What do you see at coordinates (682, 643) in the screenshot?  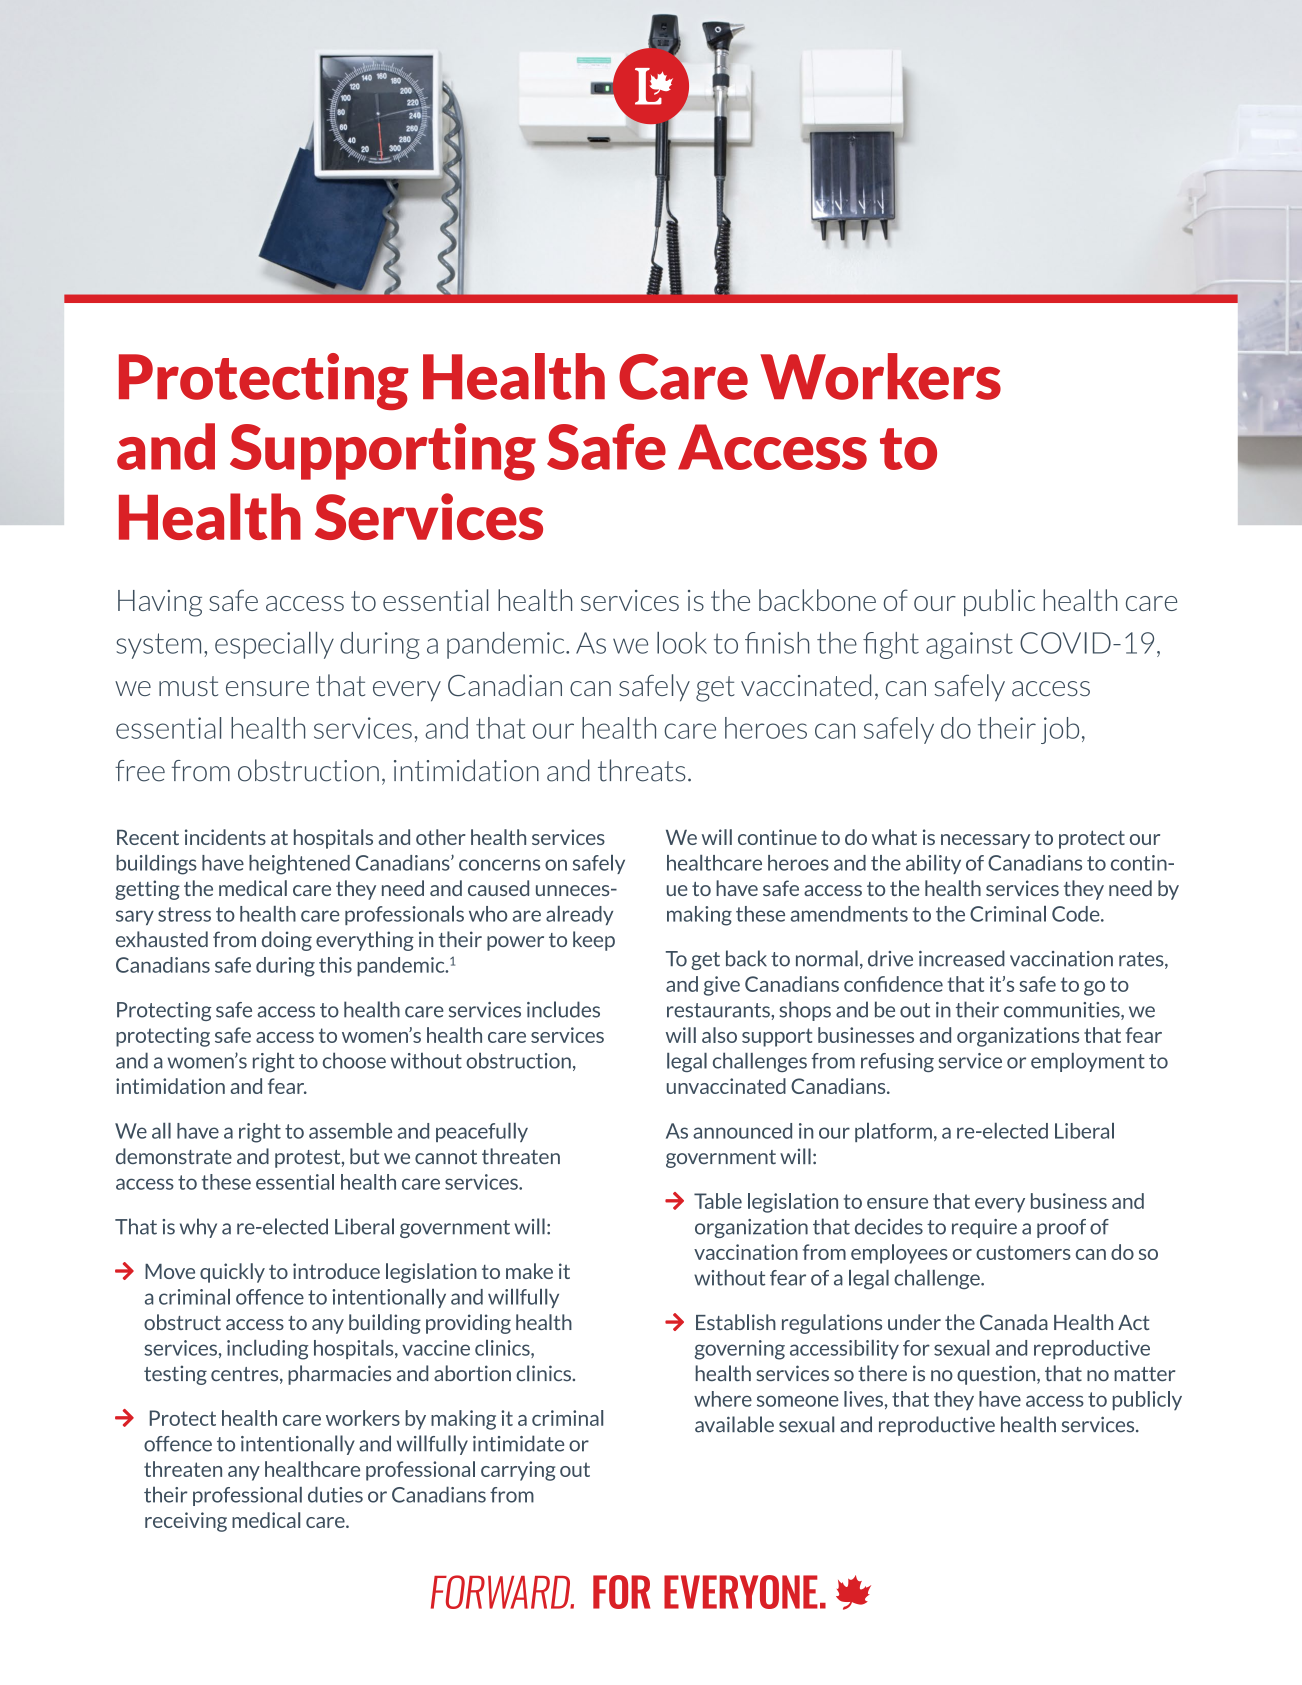 I see `look` at bounding box center [682, 643].
